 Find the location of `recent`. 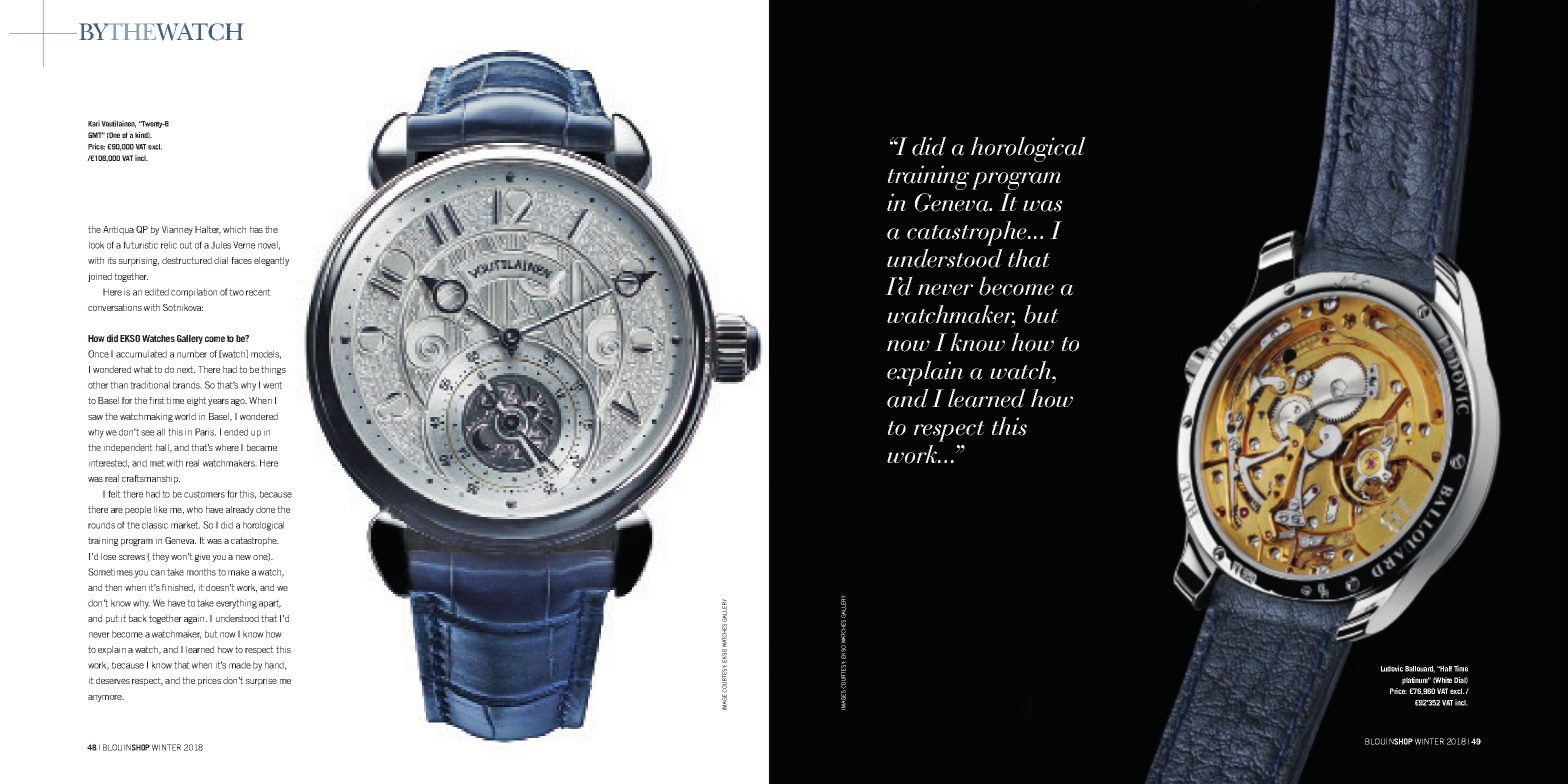

recent is located at coordinates (258, 292).
